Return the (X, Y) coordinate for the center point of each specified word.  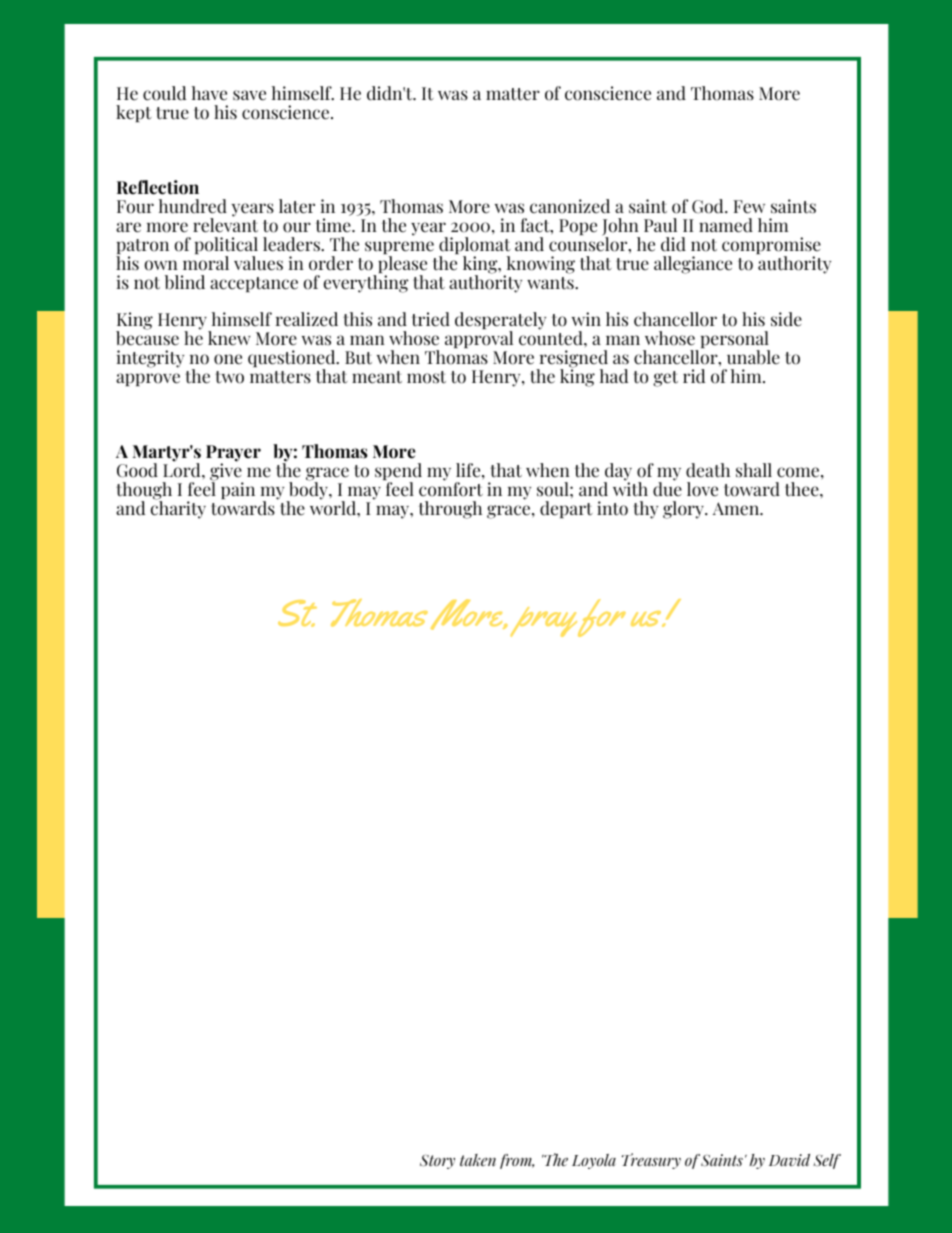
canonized (570, 206)
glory (684, 510)
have (209, 93)
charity (178, 509)
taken (478, 1160)
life (469, 470)
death (708, 470)
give (226, 472)
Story (437, 1161)
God (709, 206)
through (450, 510)
